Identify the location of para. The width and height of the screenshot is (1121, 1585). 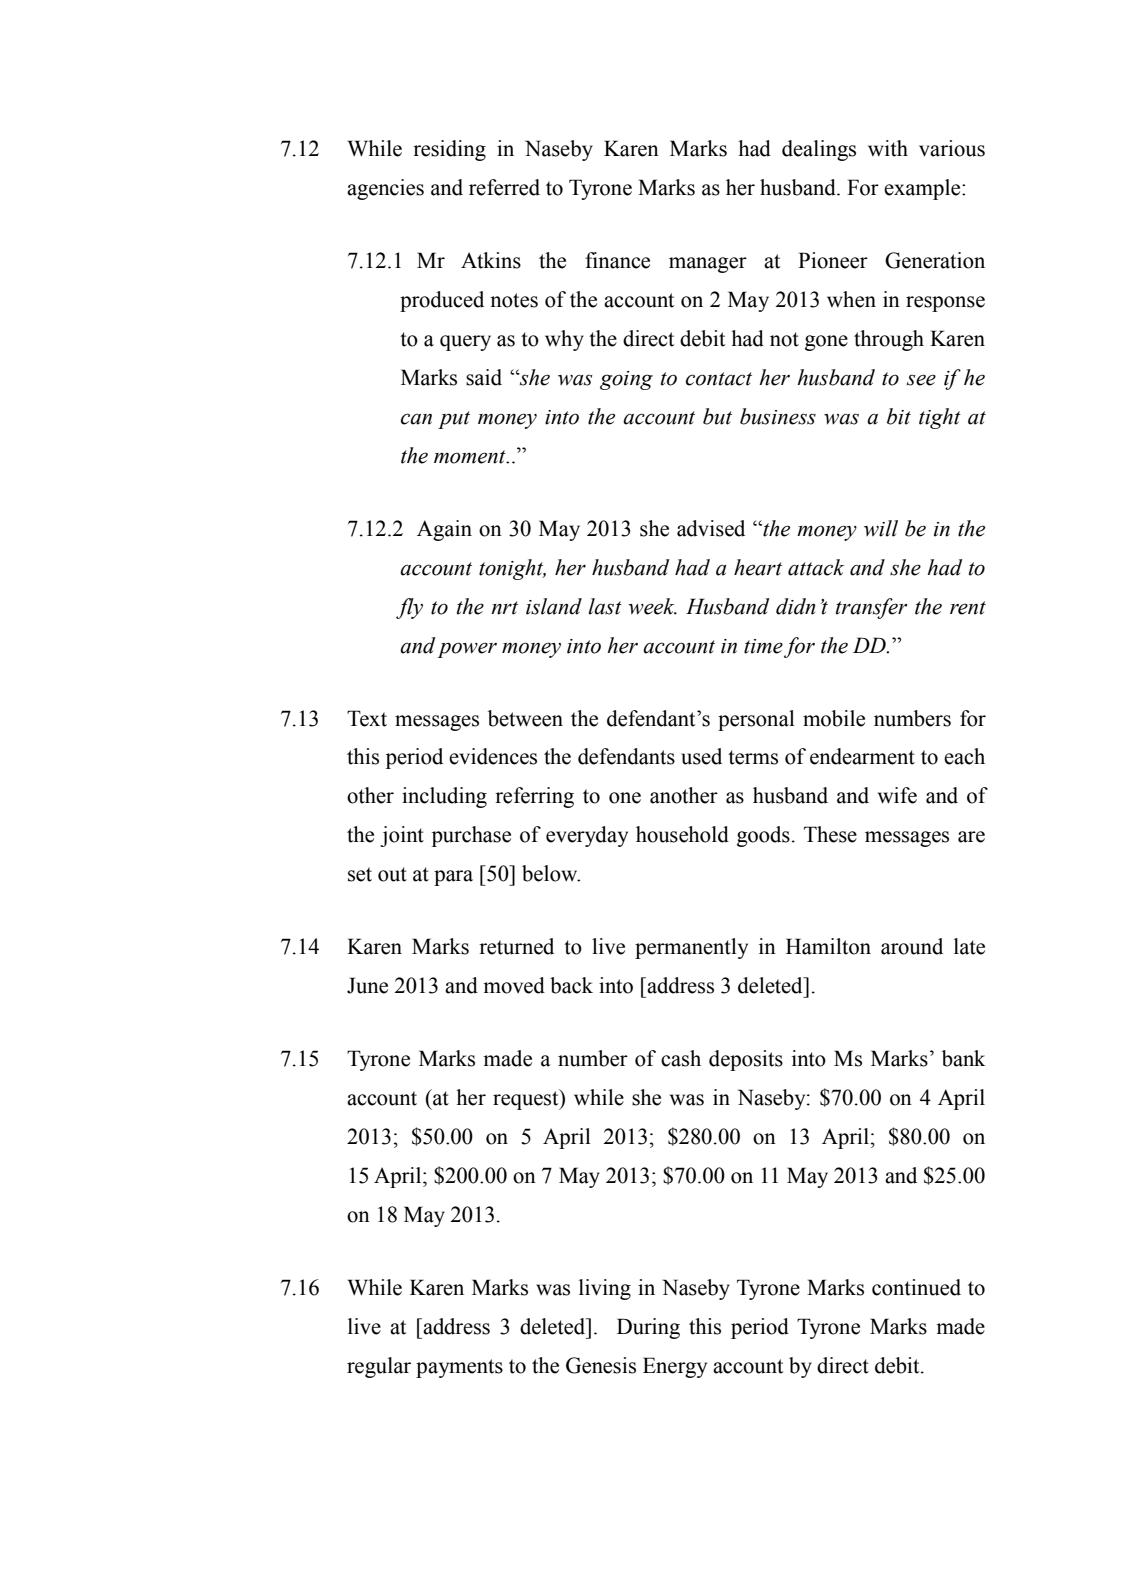
(453, 878).
